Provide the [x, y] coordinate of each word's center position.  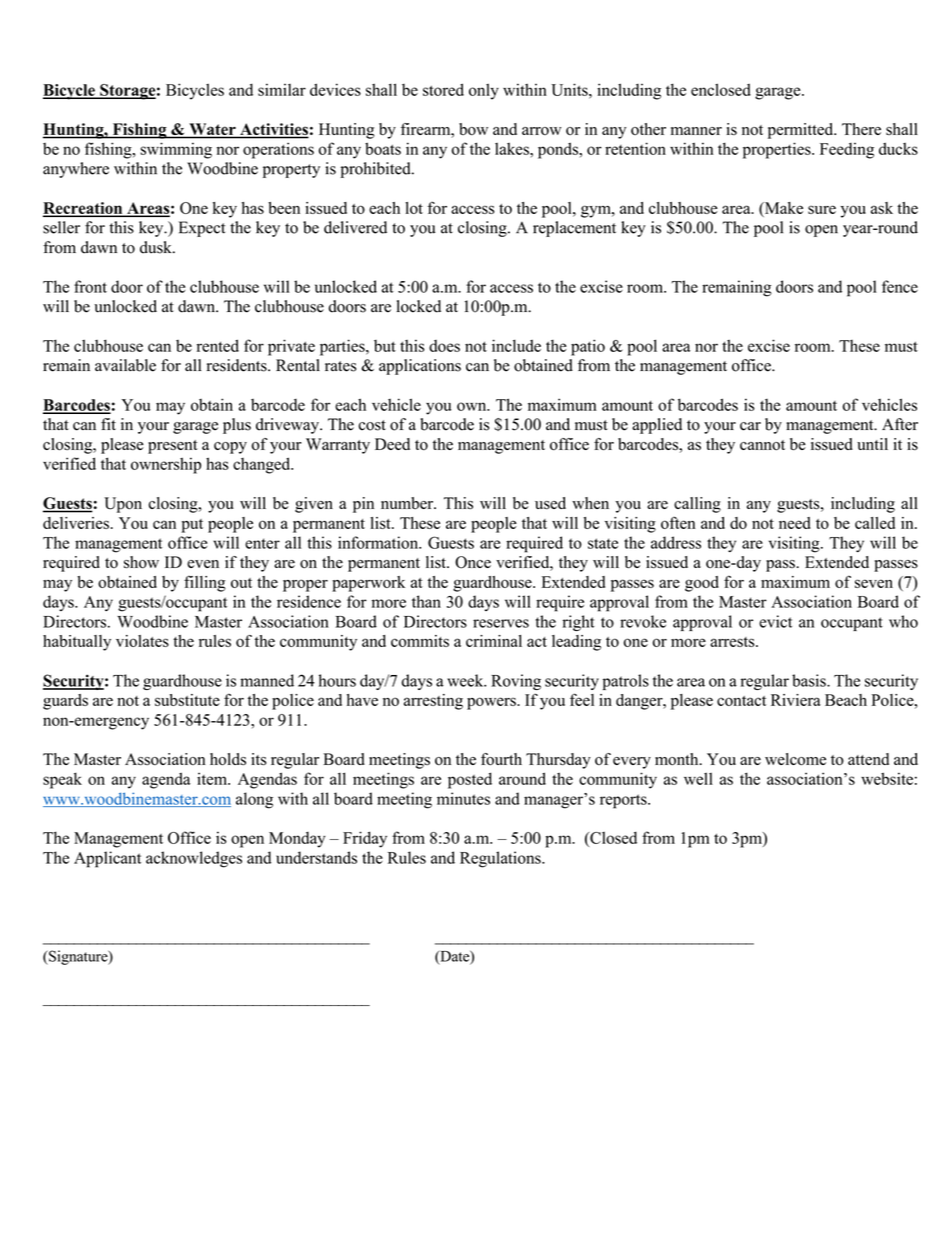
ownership [166, 465]
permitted [802, 131]
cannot [762, 445]
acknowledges [194, 859]
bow [473, 129]
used [550, 503]
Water [212, 130]
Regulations [501, 859]
